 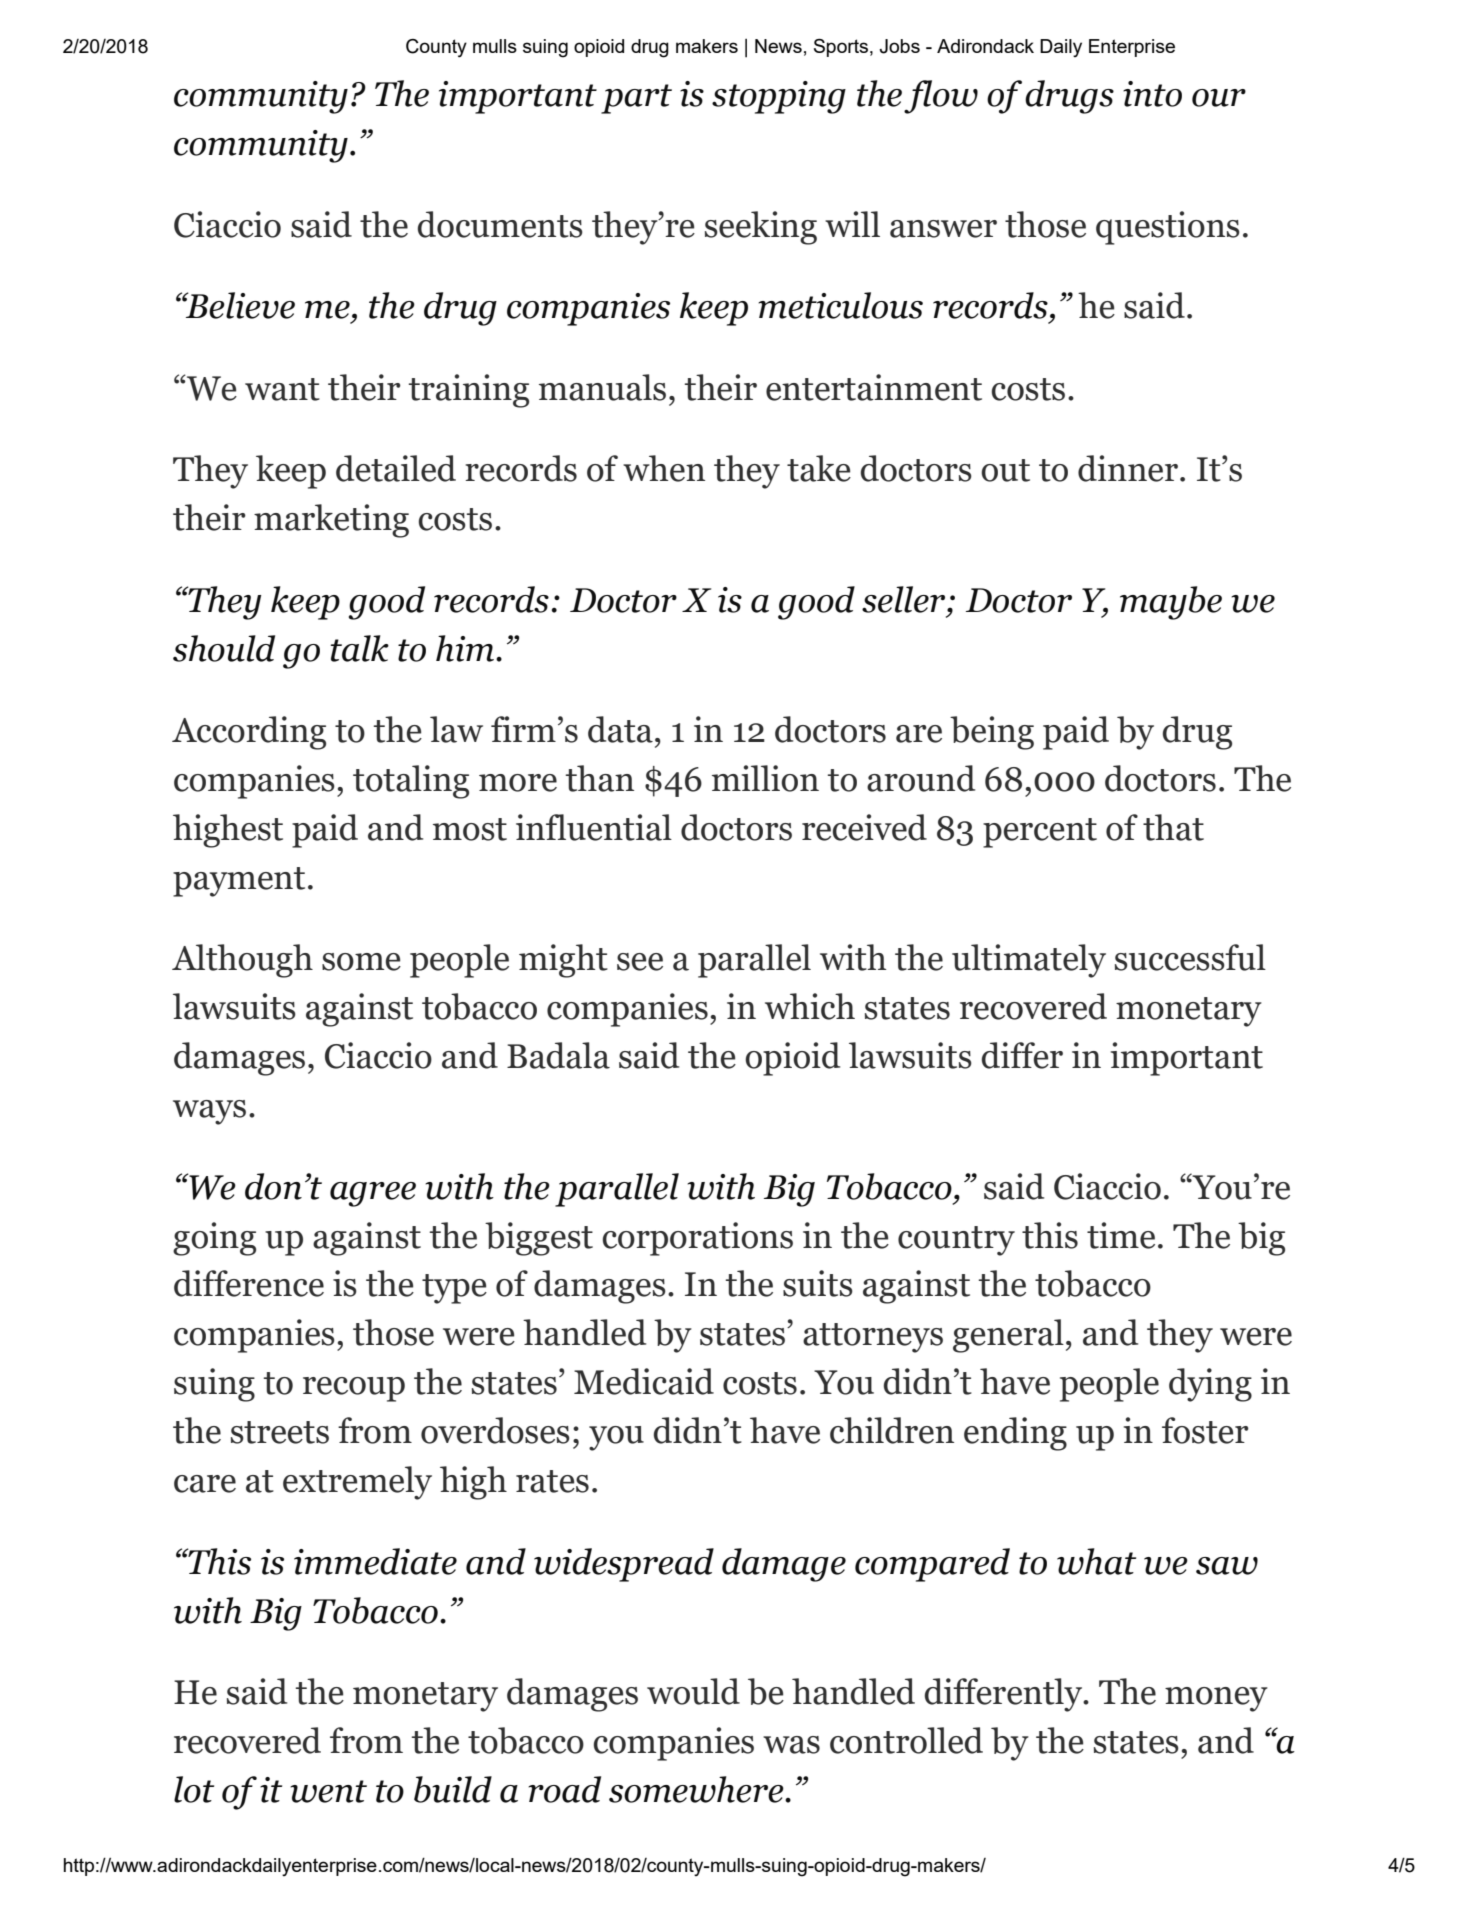 I want to click on Medicaid, so click(x=644, y=1381).
